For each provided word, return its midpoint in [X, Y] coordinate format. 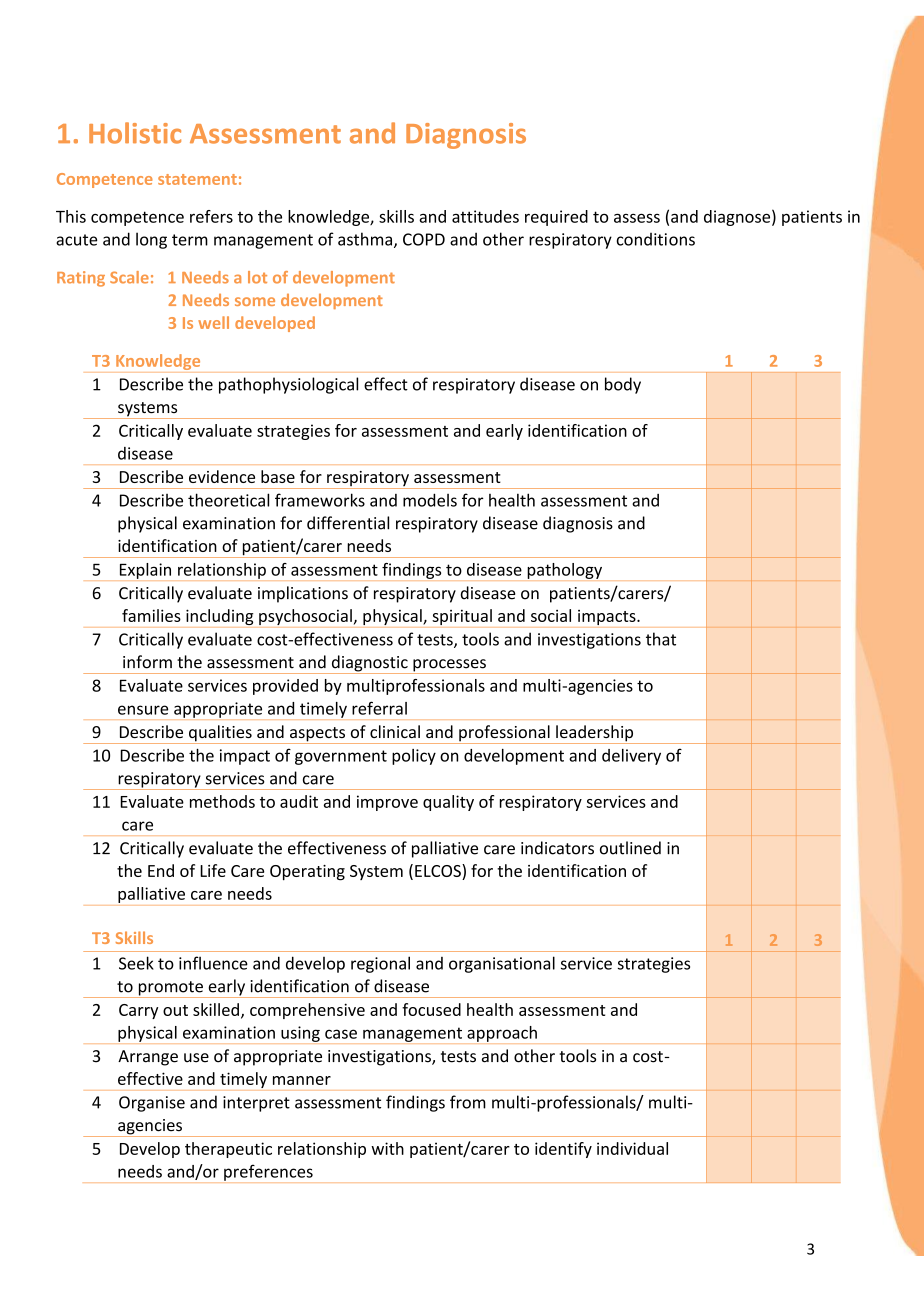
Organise [152, 1104]
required [556, 218]
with [387, 1148]
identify [563, 1150]
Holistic [135, 133]
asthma [366, 240]
